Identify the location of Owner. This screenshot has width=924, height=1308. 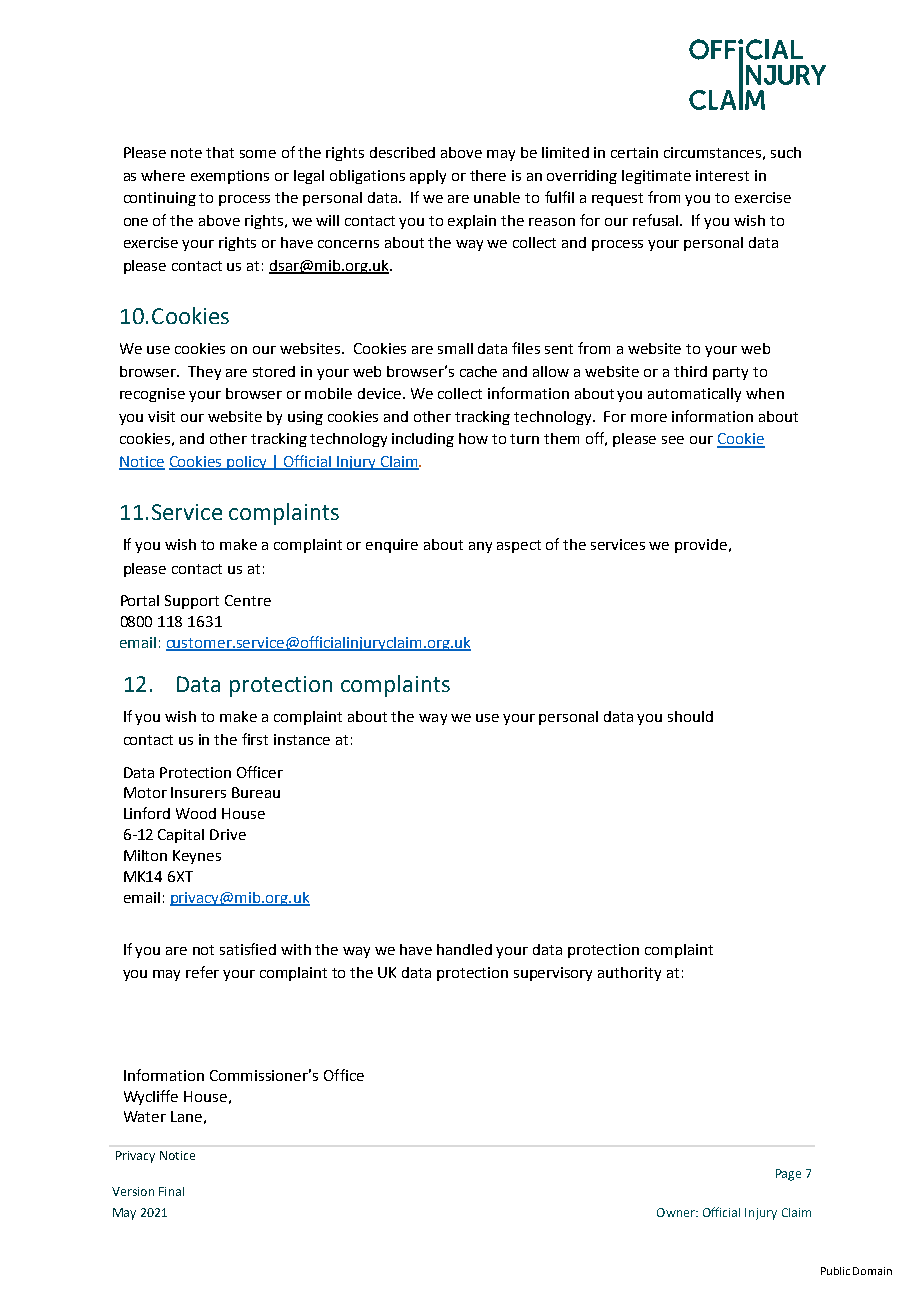
(677, 1212).
